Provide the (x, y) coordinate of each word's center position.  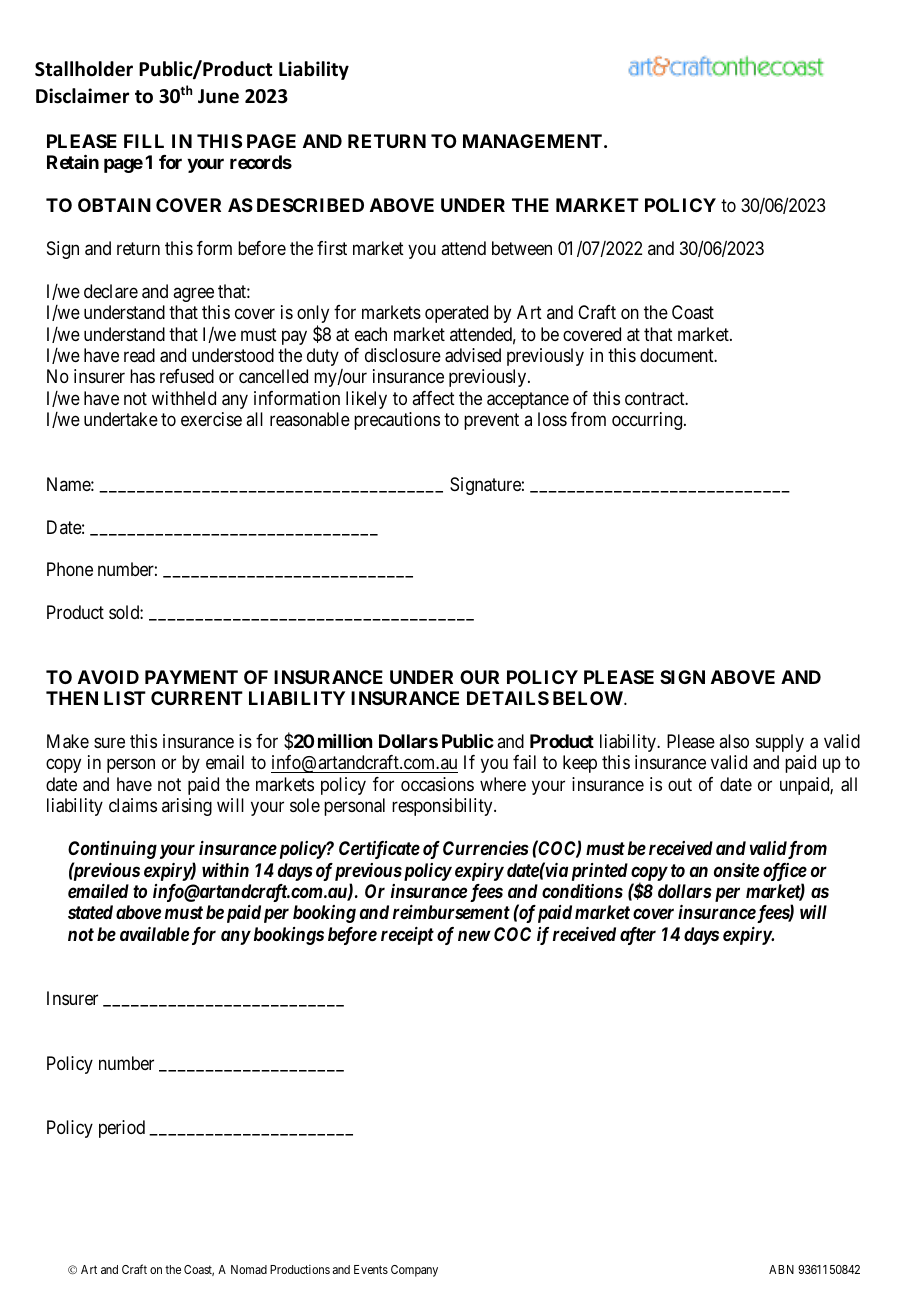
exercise (211, 419)
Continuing (112, 850)
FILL (144, 141)
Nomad (249, 1269)
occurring (647, 421)
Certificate (379, 850)
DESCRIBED (310, 205)
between (522, 248)
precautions (397, 421)
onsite (736, 870)
